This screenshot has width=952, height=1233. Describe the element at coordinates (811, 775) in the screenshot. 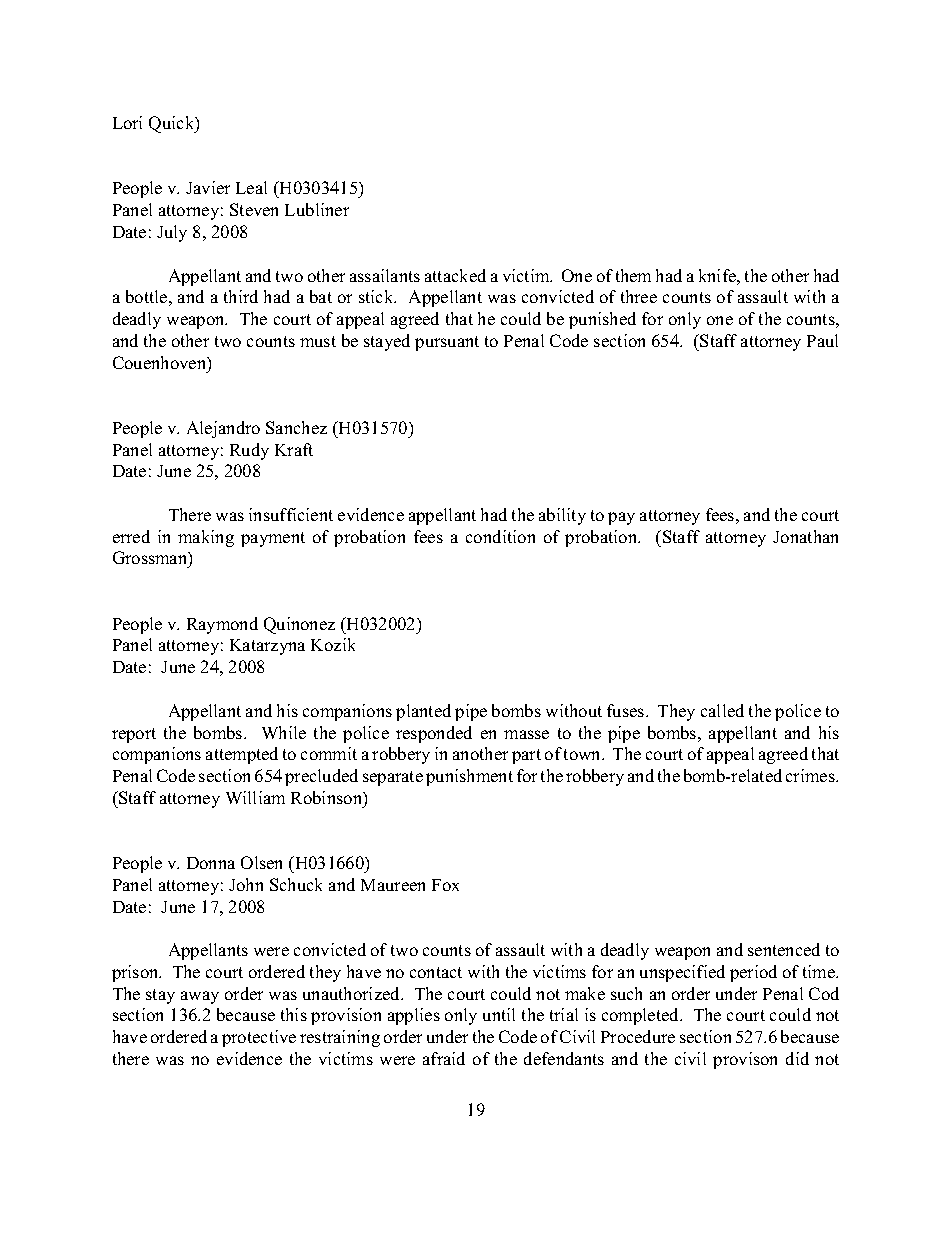

I see `crimes` at that location.
